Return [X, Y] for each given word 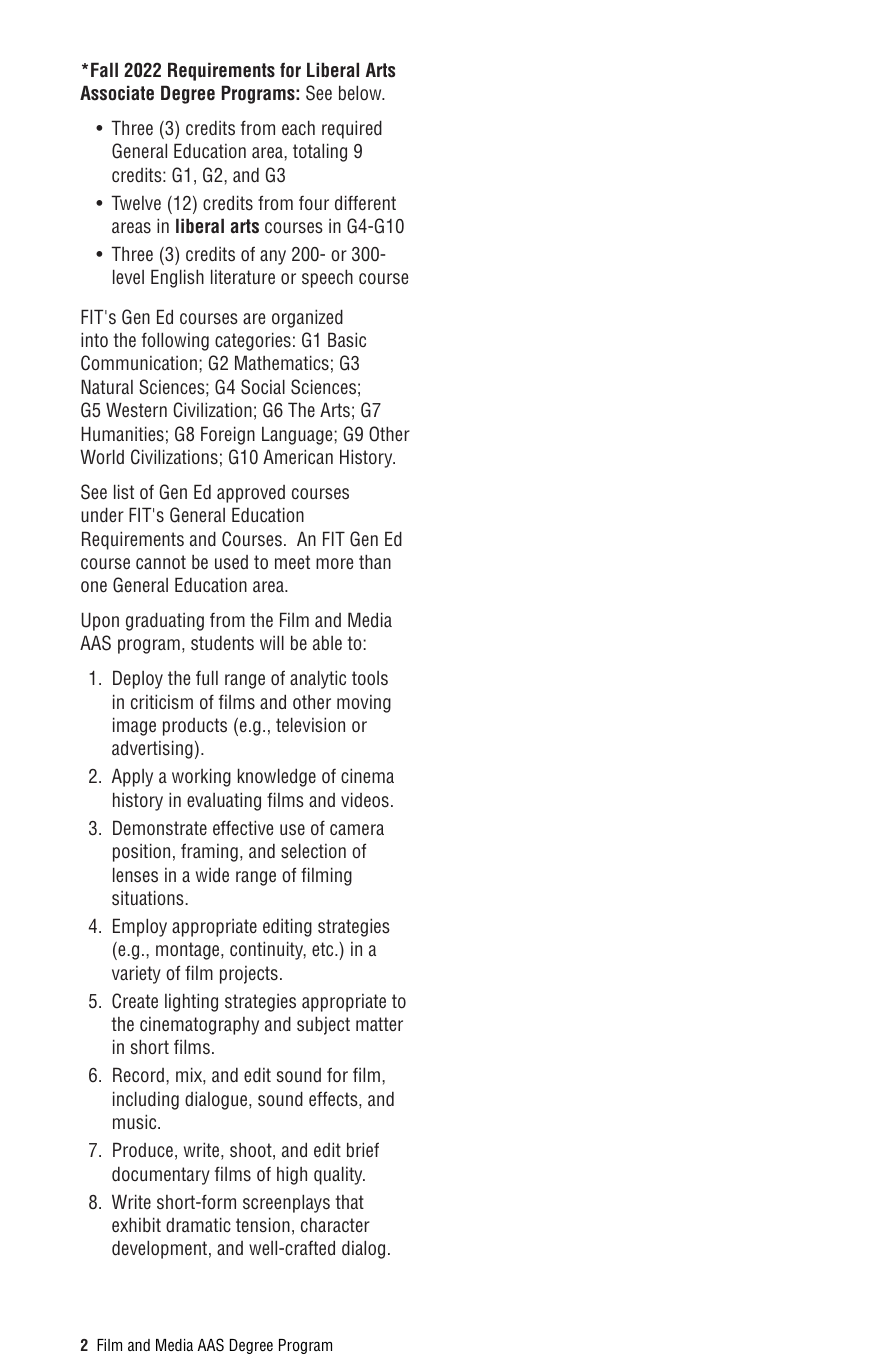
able [327, 643]
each [298, 128]
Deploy [138, 679]
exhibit [136, 1225]
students [222, 643]
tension [263, 1225]
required [352, 129]
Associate [117, 93]
